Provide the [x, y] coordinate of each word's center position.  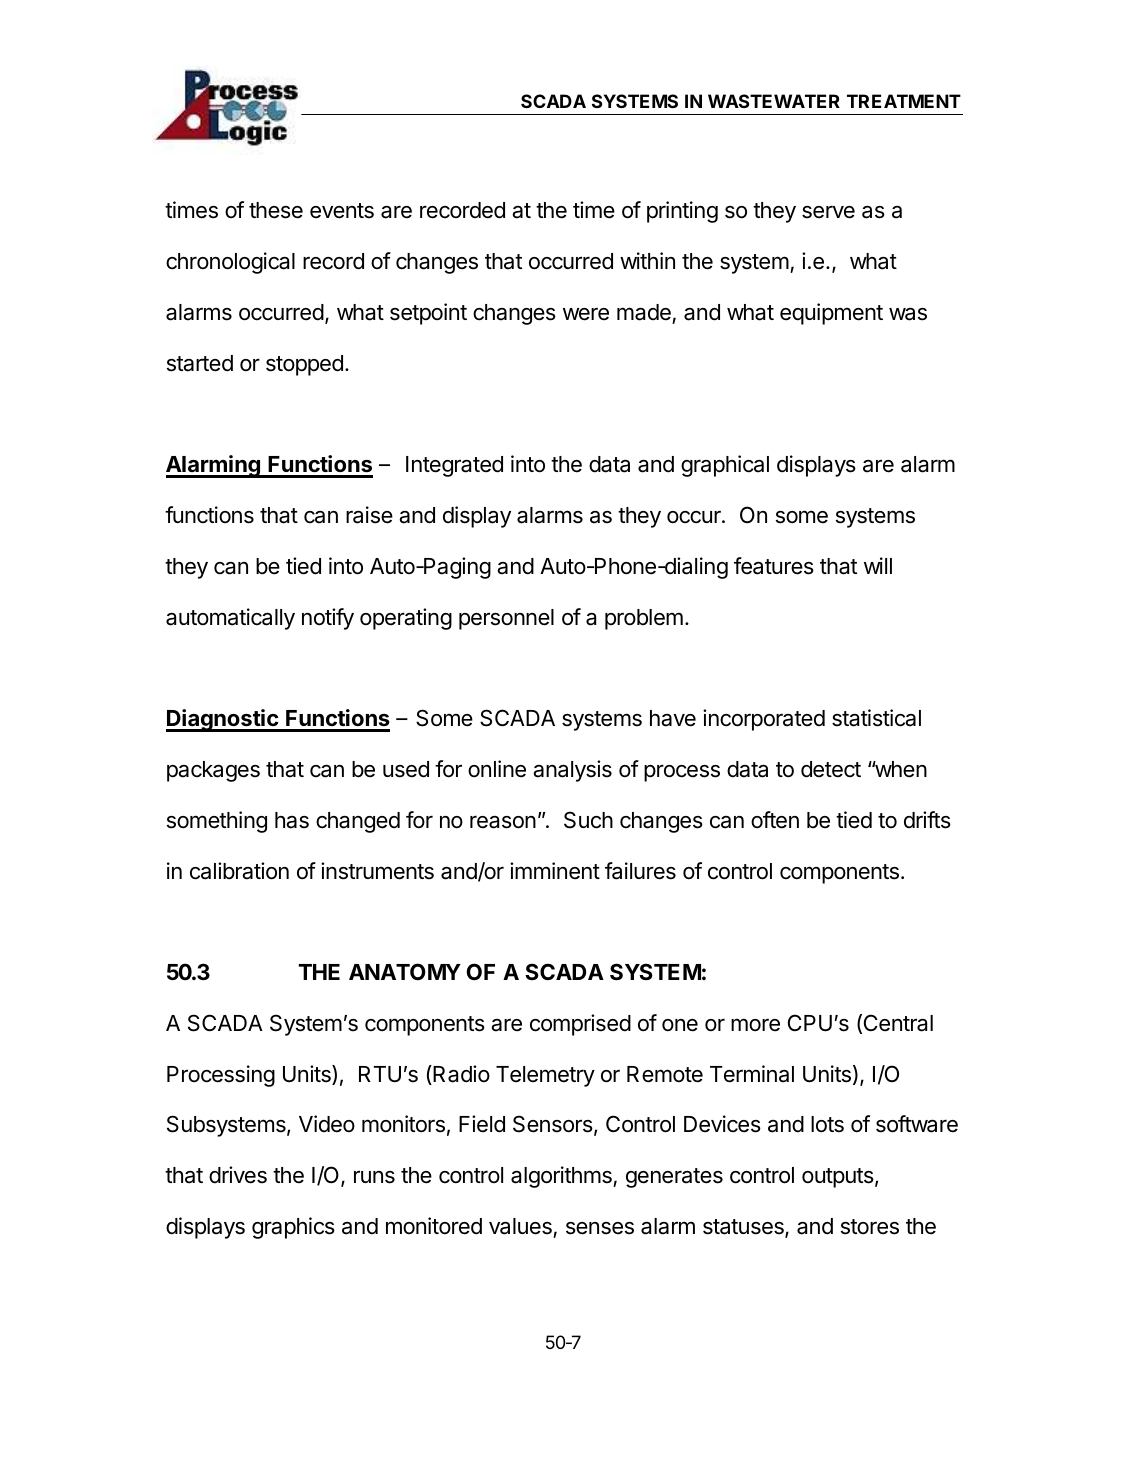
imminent [555, 871]
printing [682, 212]
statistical [876, 718]
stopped [304, 365]
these [276, 210]
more [755, 1025]
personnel [506, 619]
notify [328, 619]
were [586, 314]
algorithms [562, 1177]
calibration [239, 871]
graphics [293, 1228]
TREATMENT [904, 101]
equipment [831, 314]
